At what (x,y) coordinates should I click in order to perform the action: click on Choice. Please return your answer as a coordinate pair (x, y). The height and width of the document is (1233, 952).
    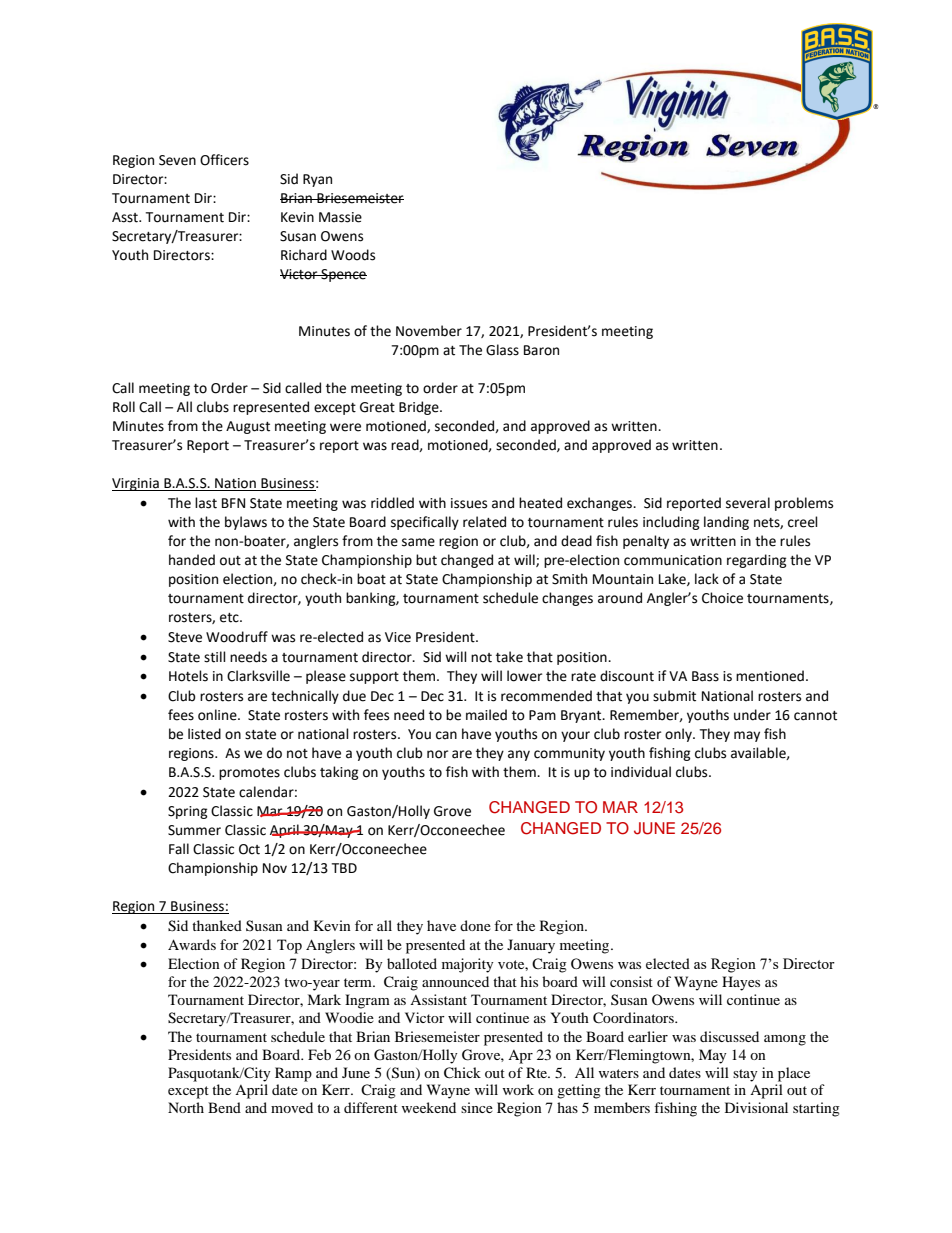
    Looking at the image, I should click on (722, 598).
